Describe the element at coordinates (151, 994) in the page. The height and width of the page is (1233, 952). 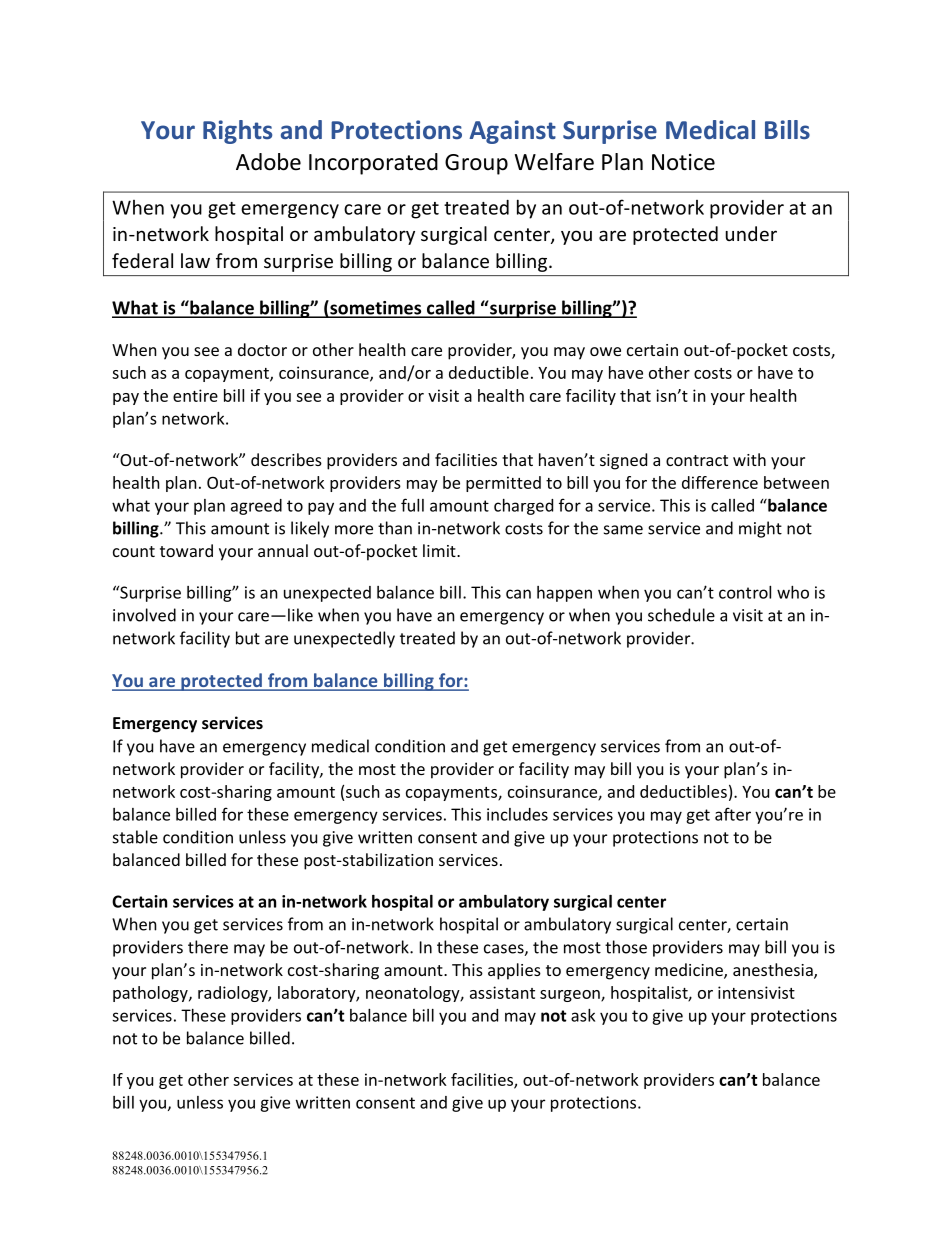
I see `pathology` at that location.
